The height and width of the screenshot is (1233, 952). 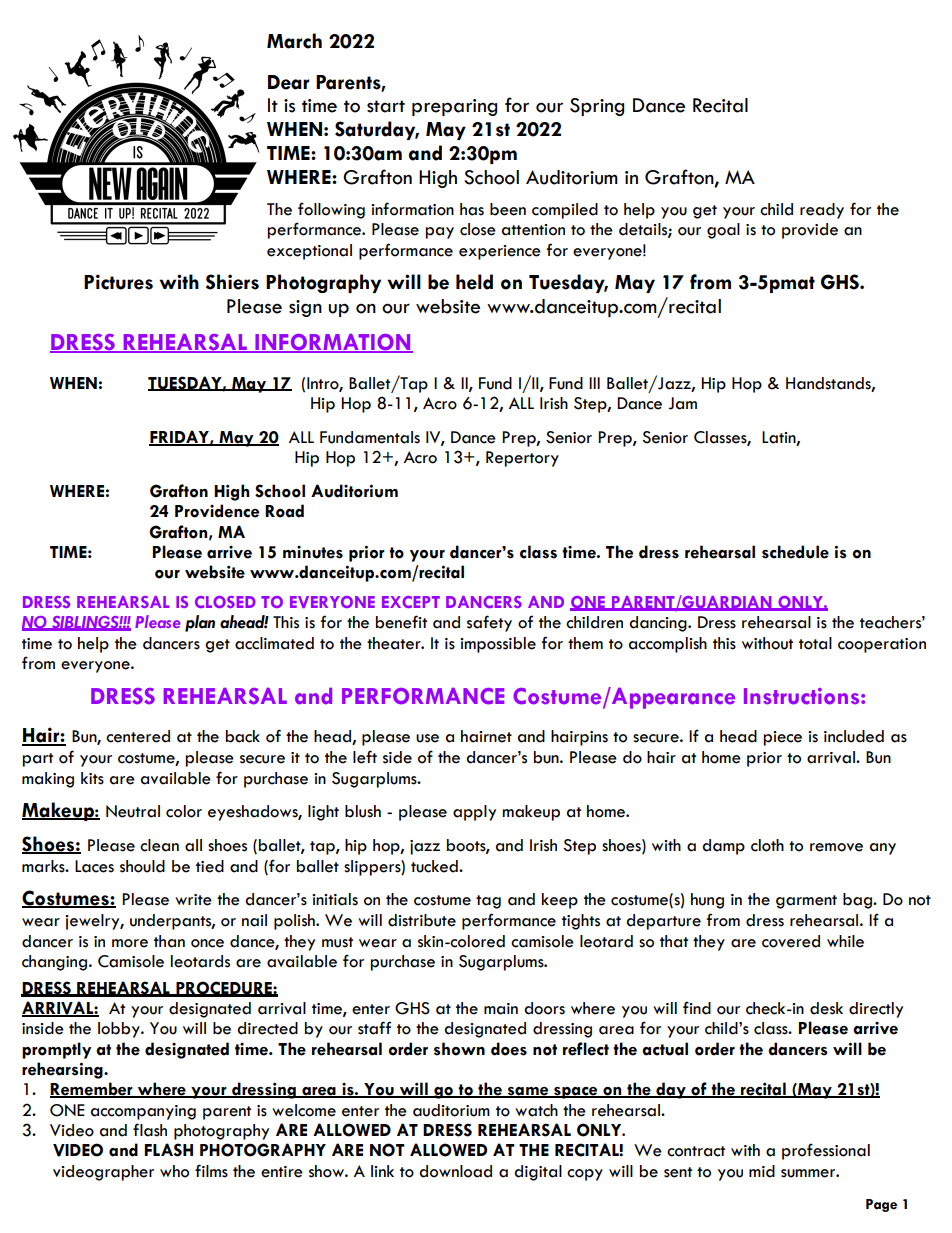 What do you see at coordinates (133, 811) in the screenshot?
I see `Neutral` at bounding box center [133, 811].
